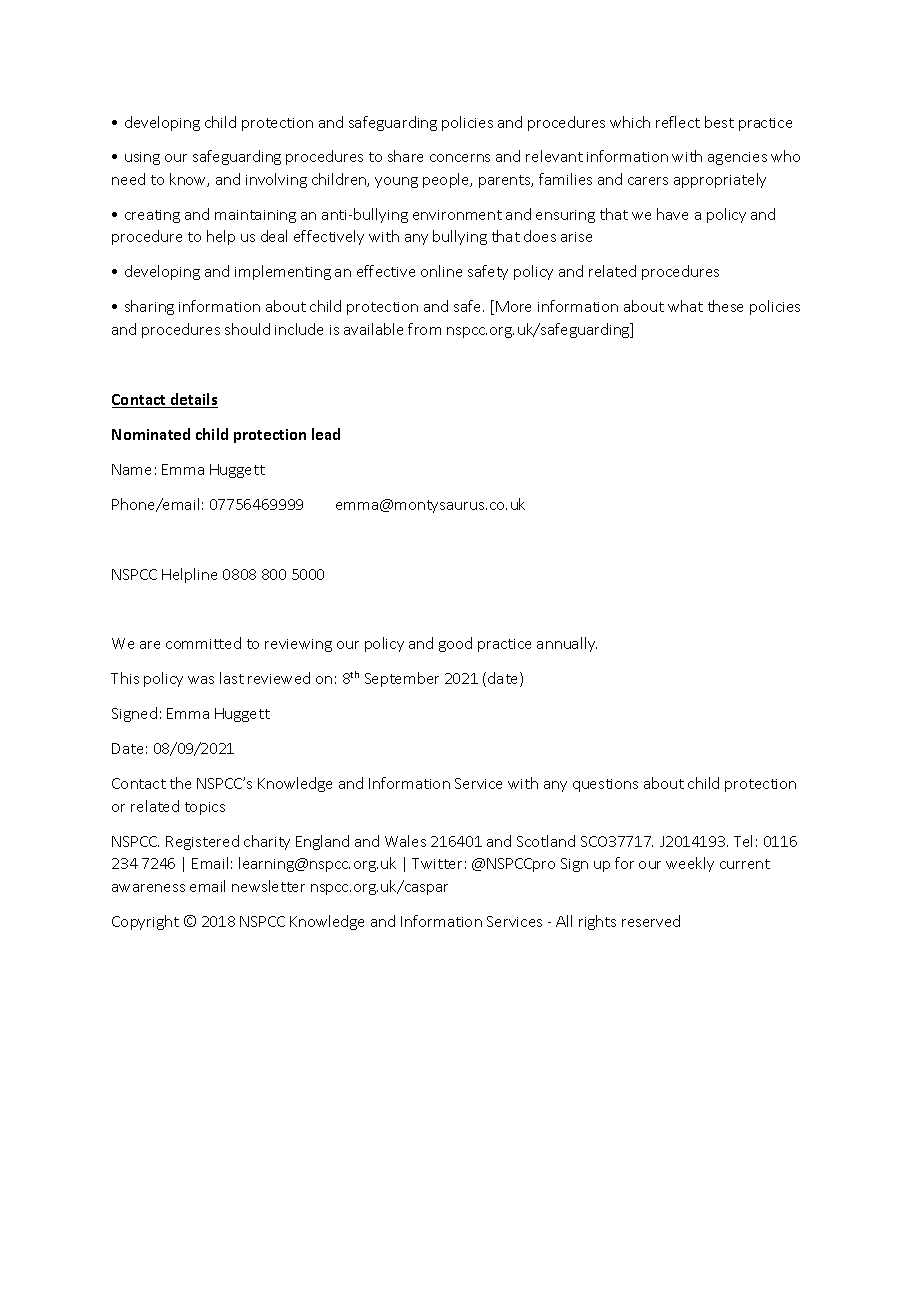  What do you see at coordinates (151, 434) in the image?
I see `Nominated` at bounding box center [151, 434].
